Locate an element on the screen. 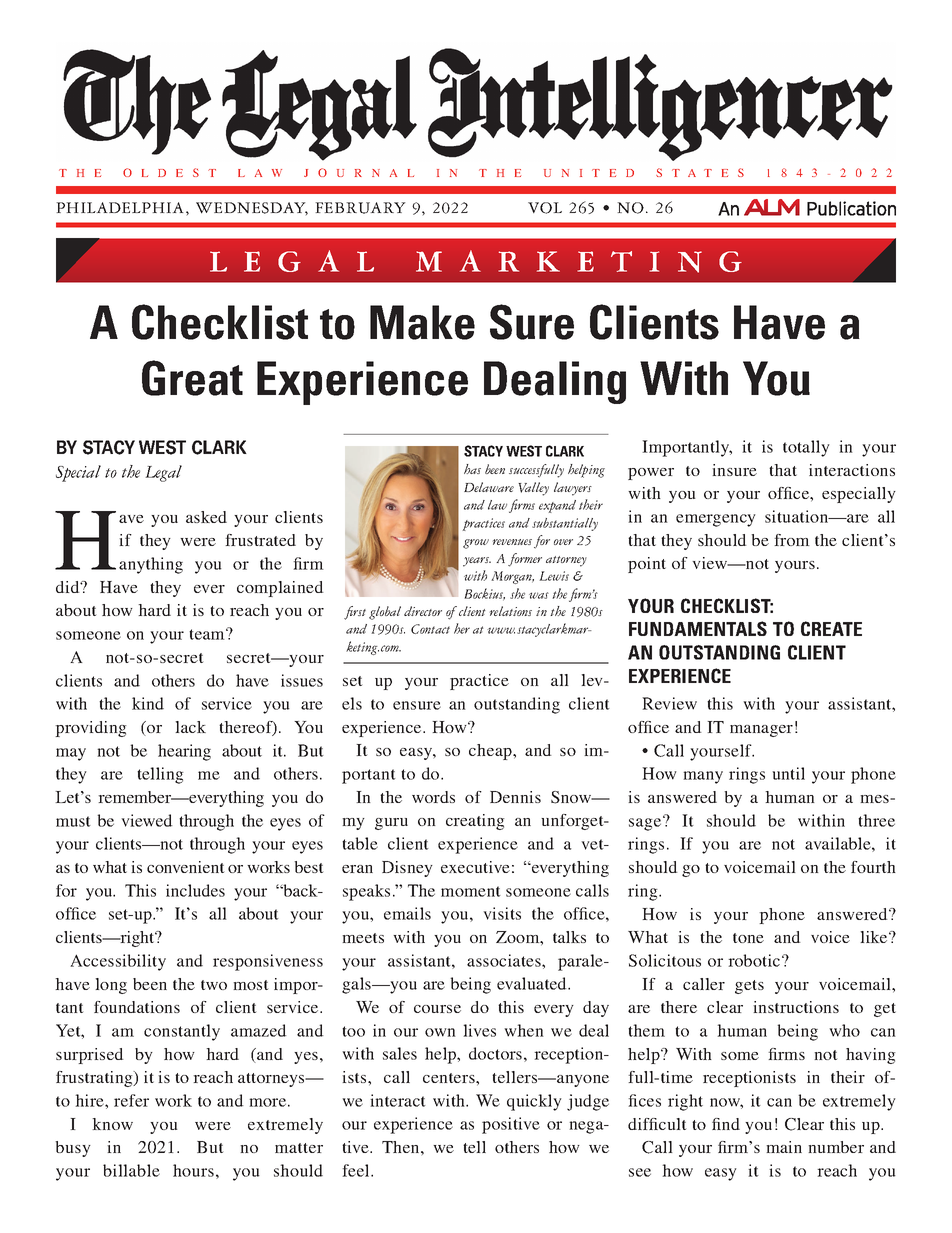  quickly is located at coordinates (534, 1102).
